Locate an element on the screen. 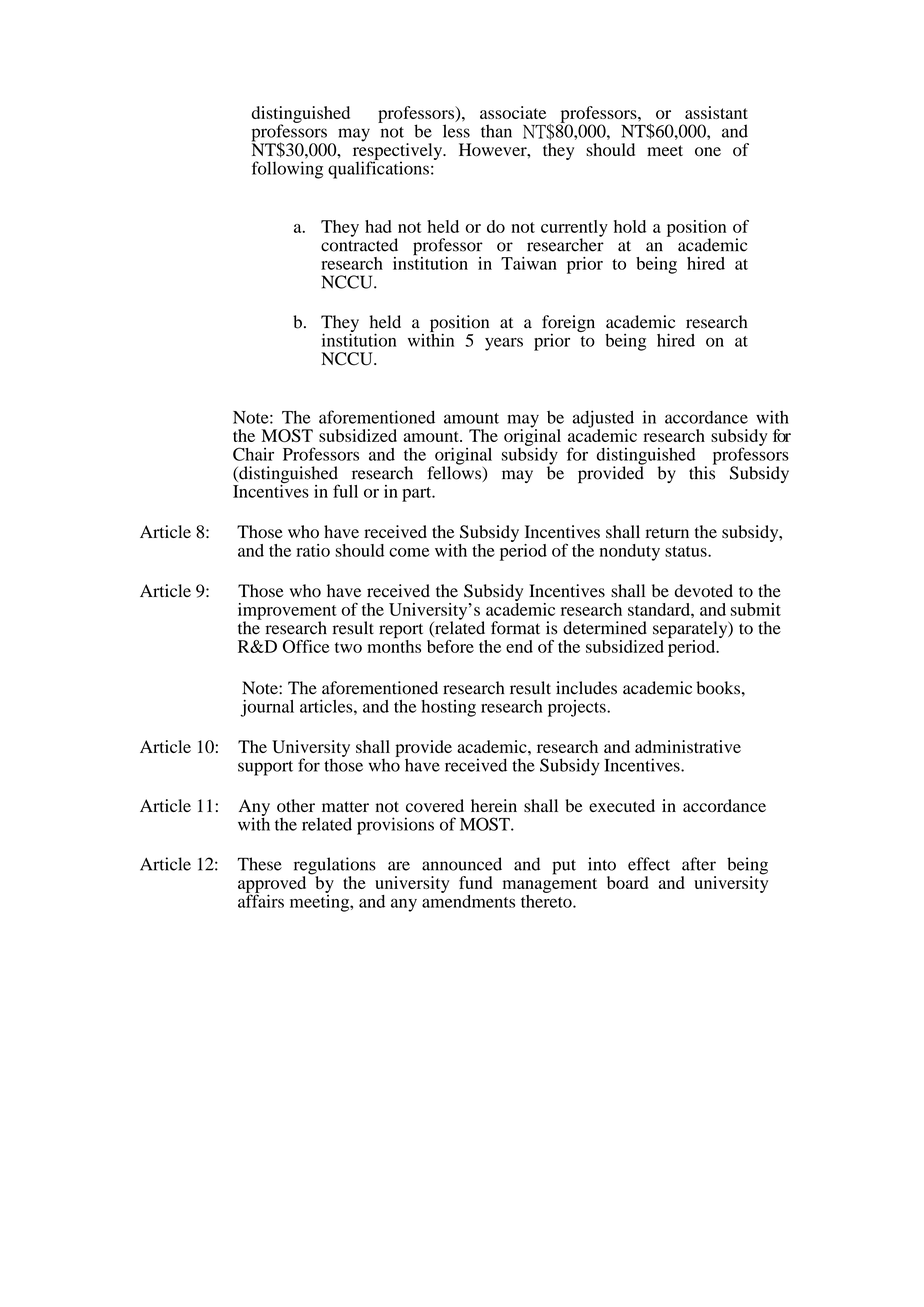  regulations is located at coordinates (335, 867).
